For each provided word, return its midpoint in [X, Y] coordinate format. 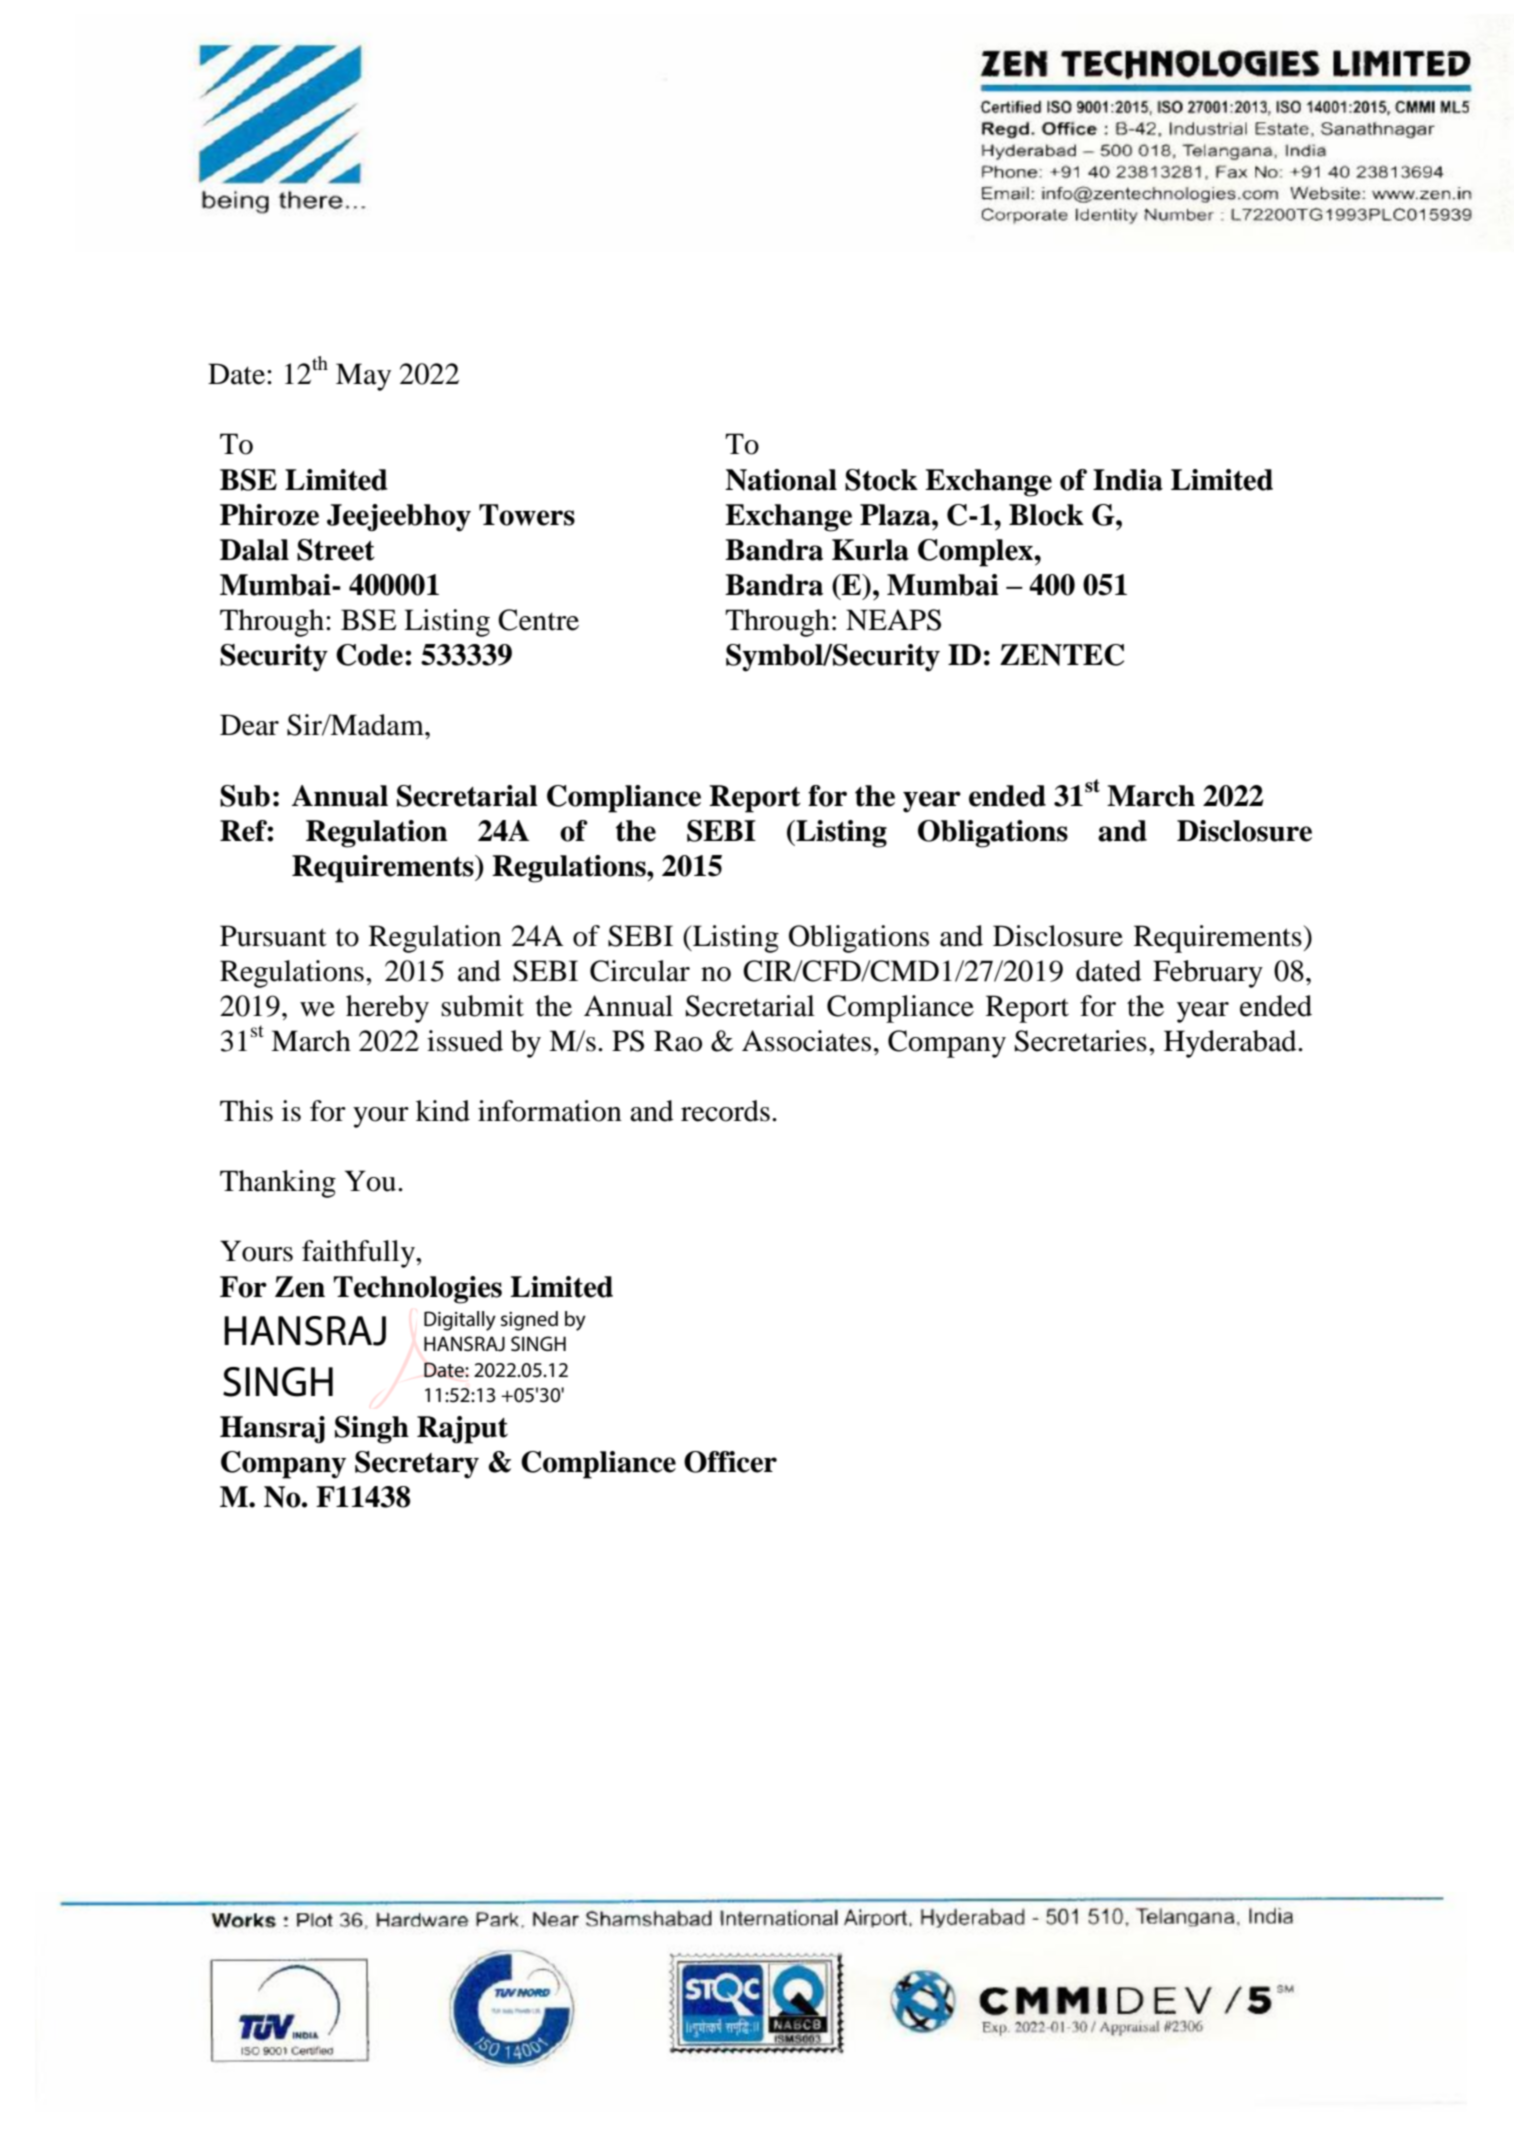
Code [369, 655]
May [363, 377]
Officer [730, 1462]
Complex [976, 553]
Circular [640, 971]
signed [529, 1321]
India [1128, 480]
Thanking [278, 1184]
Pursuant [273, 936]
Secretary [417, 1465]
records [725, 1111]
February [1208, 974]
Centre [538, 620]
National [781, 480]
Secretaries [1081, 1041]
